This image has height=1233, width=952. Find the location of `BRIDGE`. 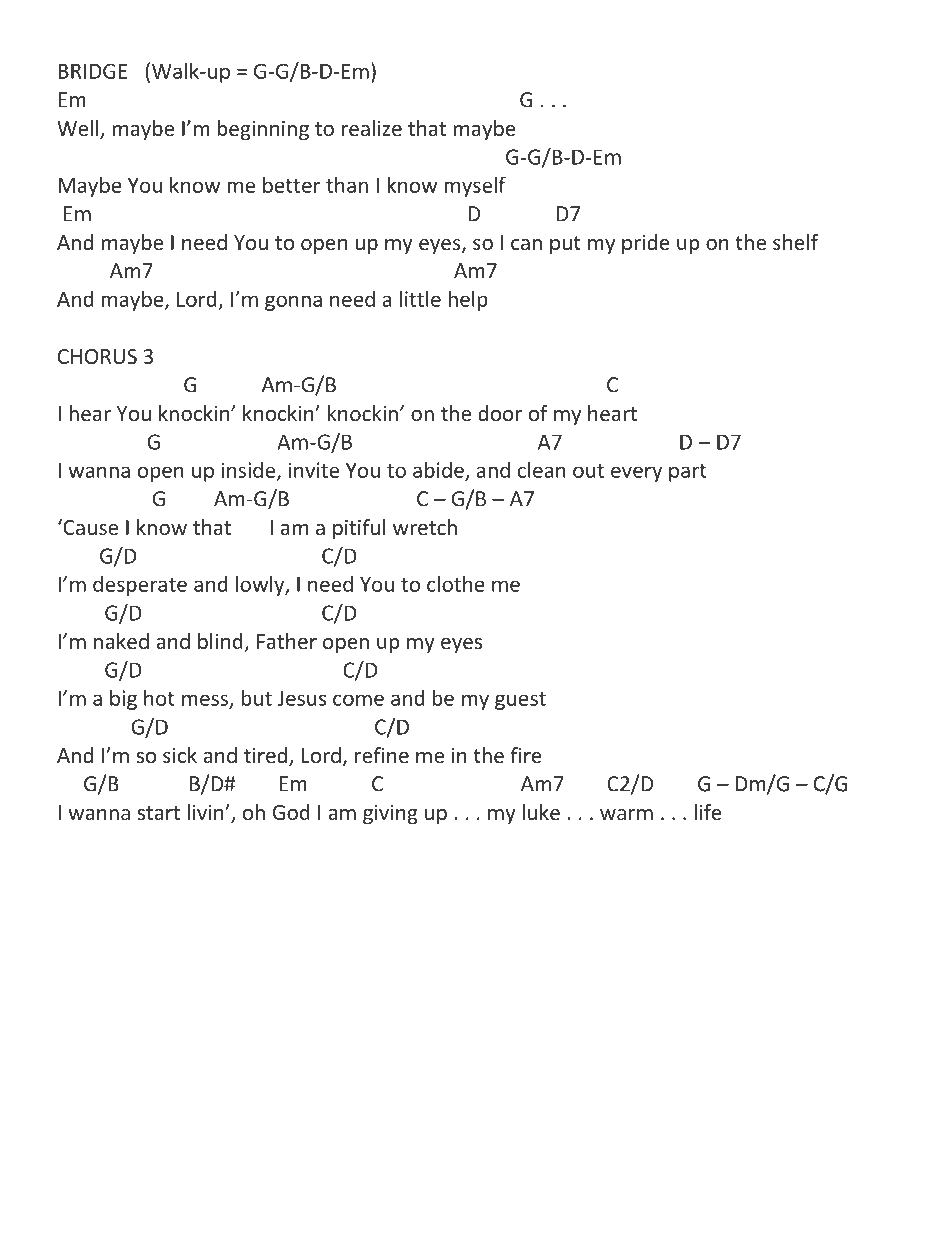

BRIDGE is located at coordinates (92, 71).
